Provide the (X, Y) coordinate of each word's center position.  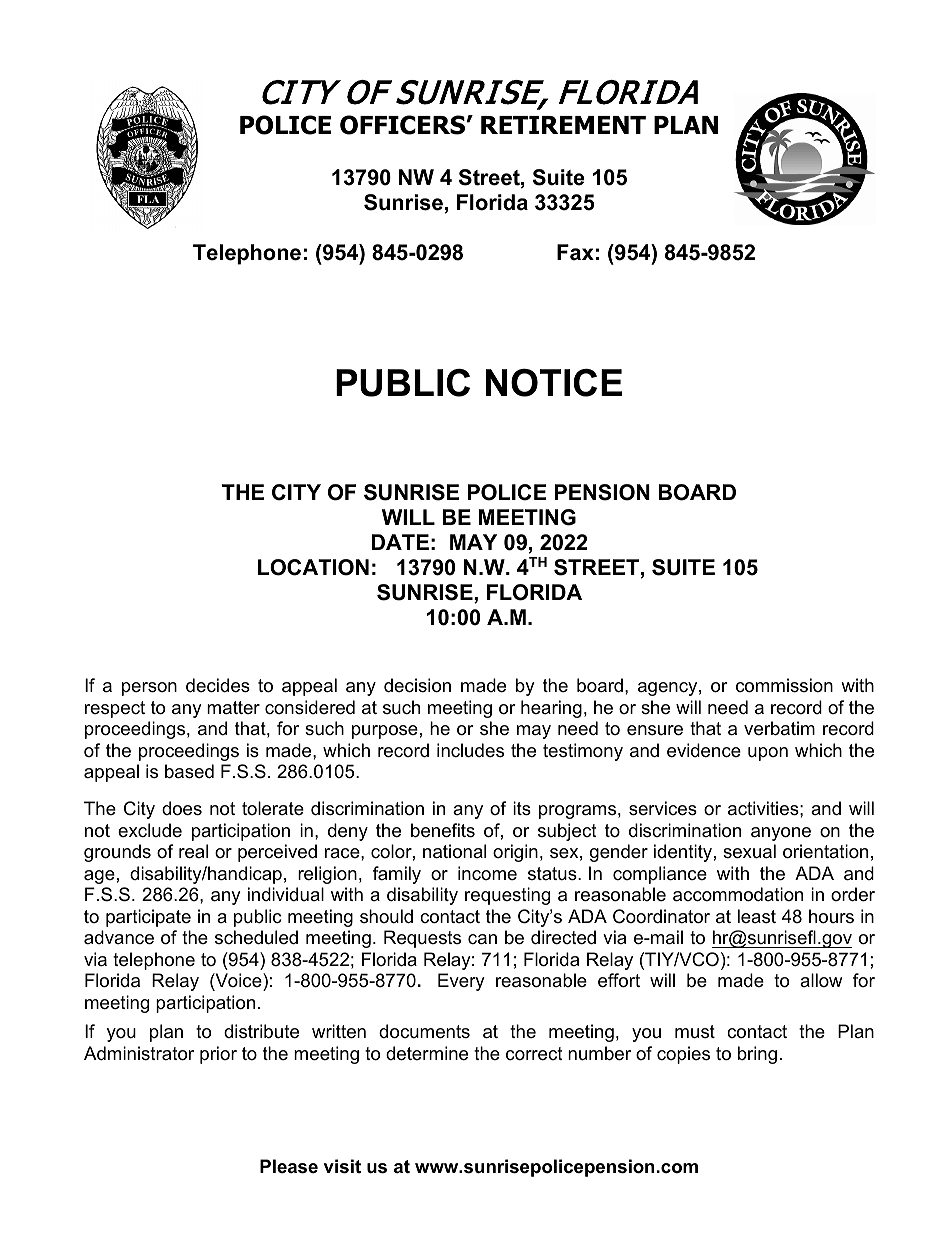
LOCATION (313, 567)
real (193, 851)
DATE (400, 542)
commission (784, 685)
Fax (575, 252)
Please (289, 1166)
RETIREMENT (563, 125)
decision (417, 685)
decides (218, 685)
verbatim (779, 728)
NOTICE (553, 383)
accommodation (738, 894)
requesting (507, 896)
